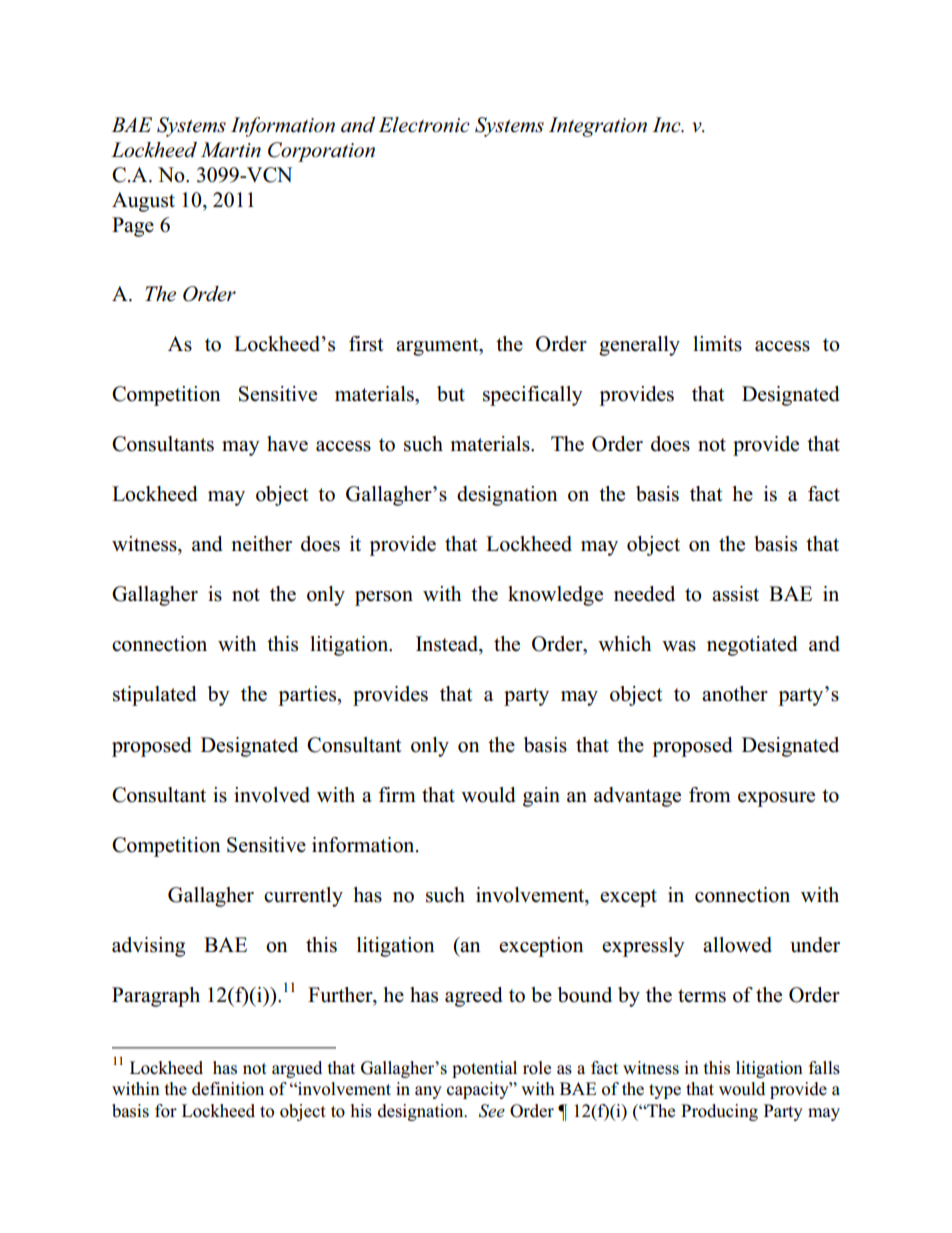 This image has width=952, height=1233. I want to click on but, so click(451, 394).
